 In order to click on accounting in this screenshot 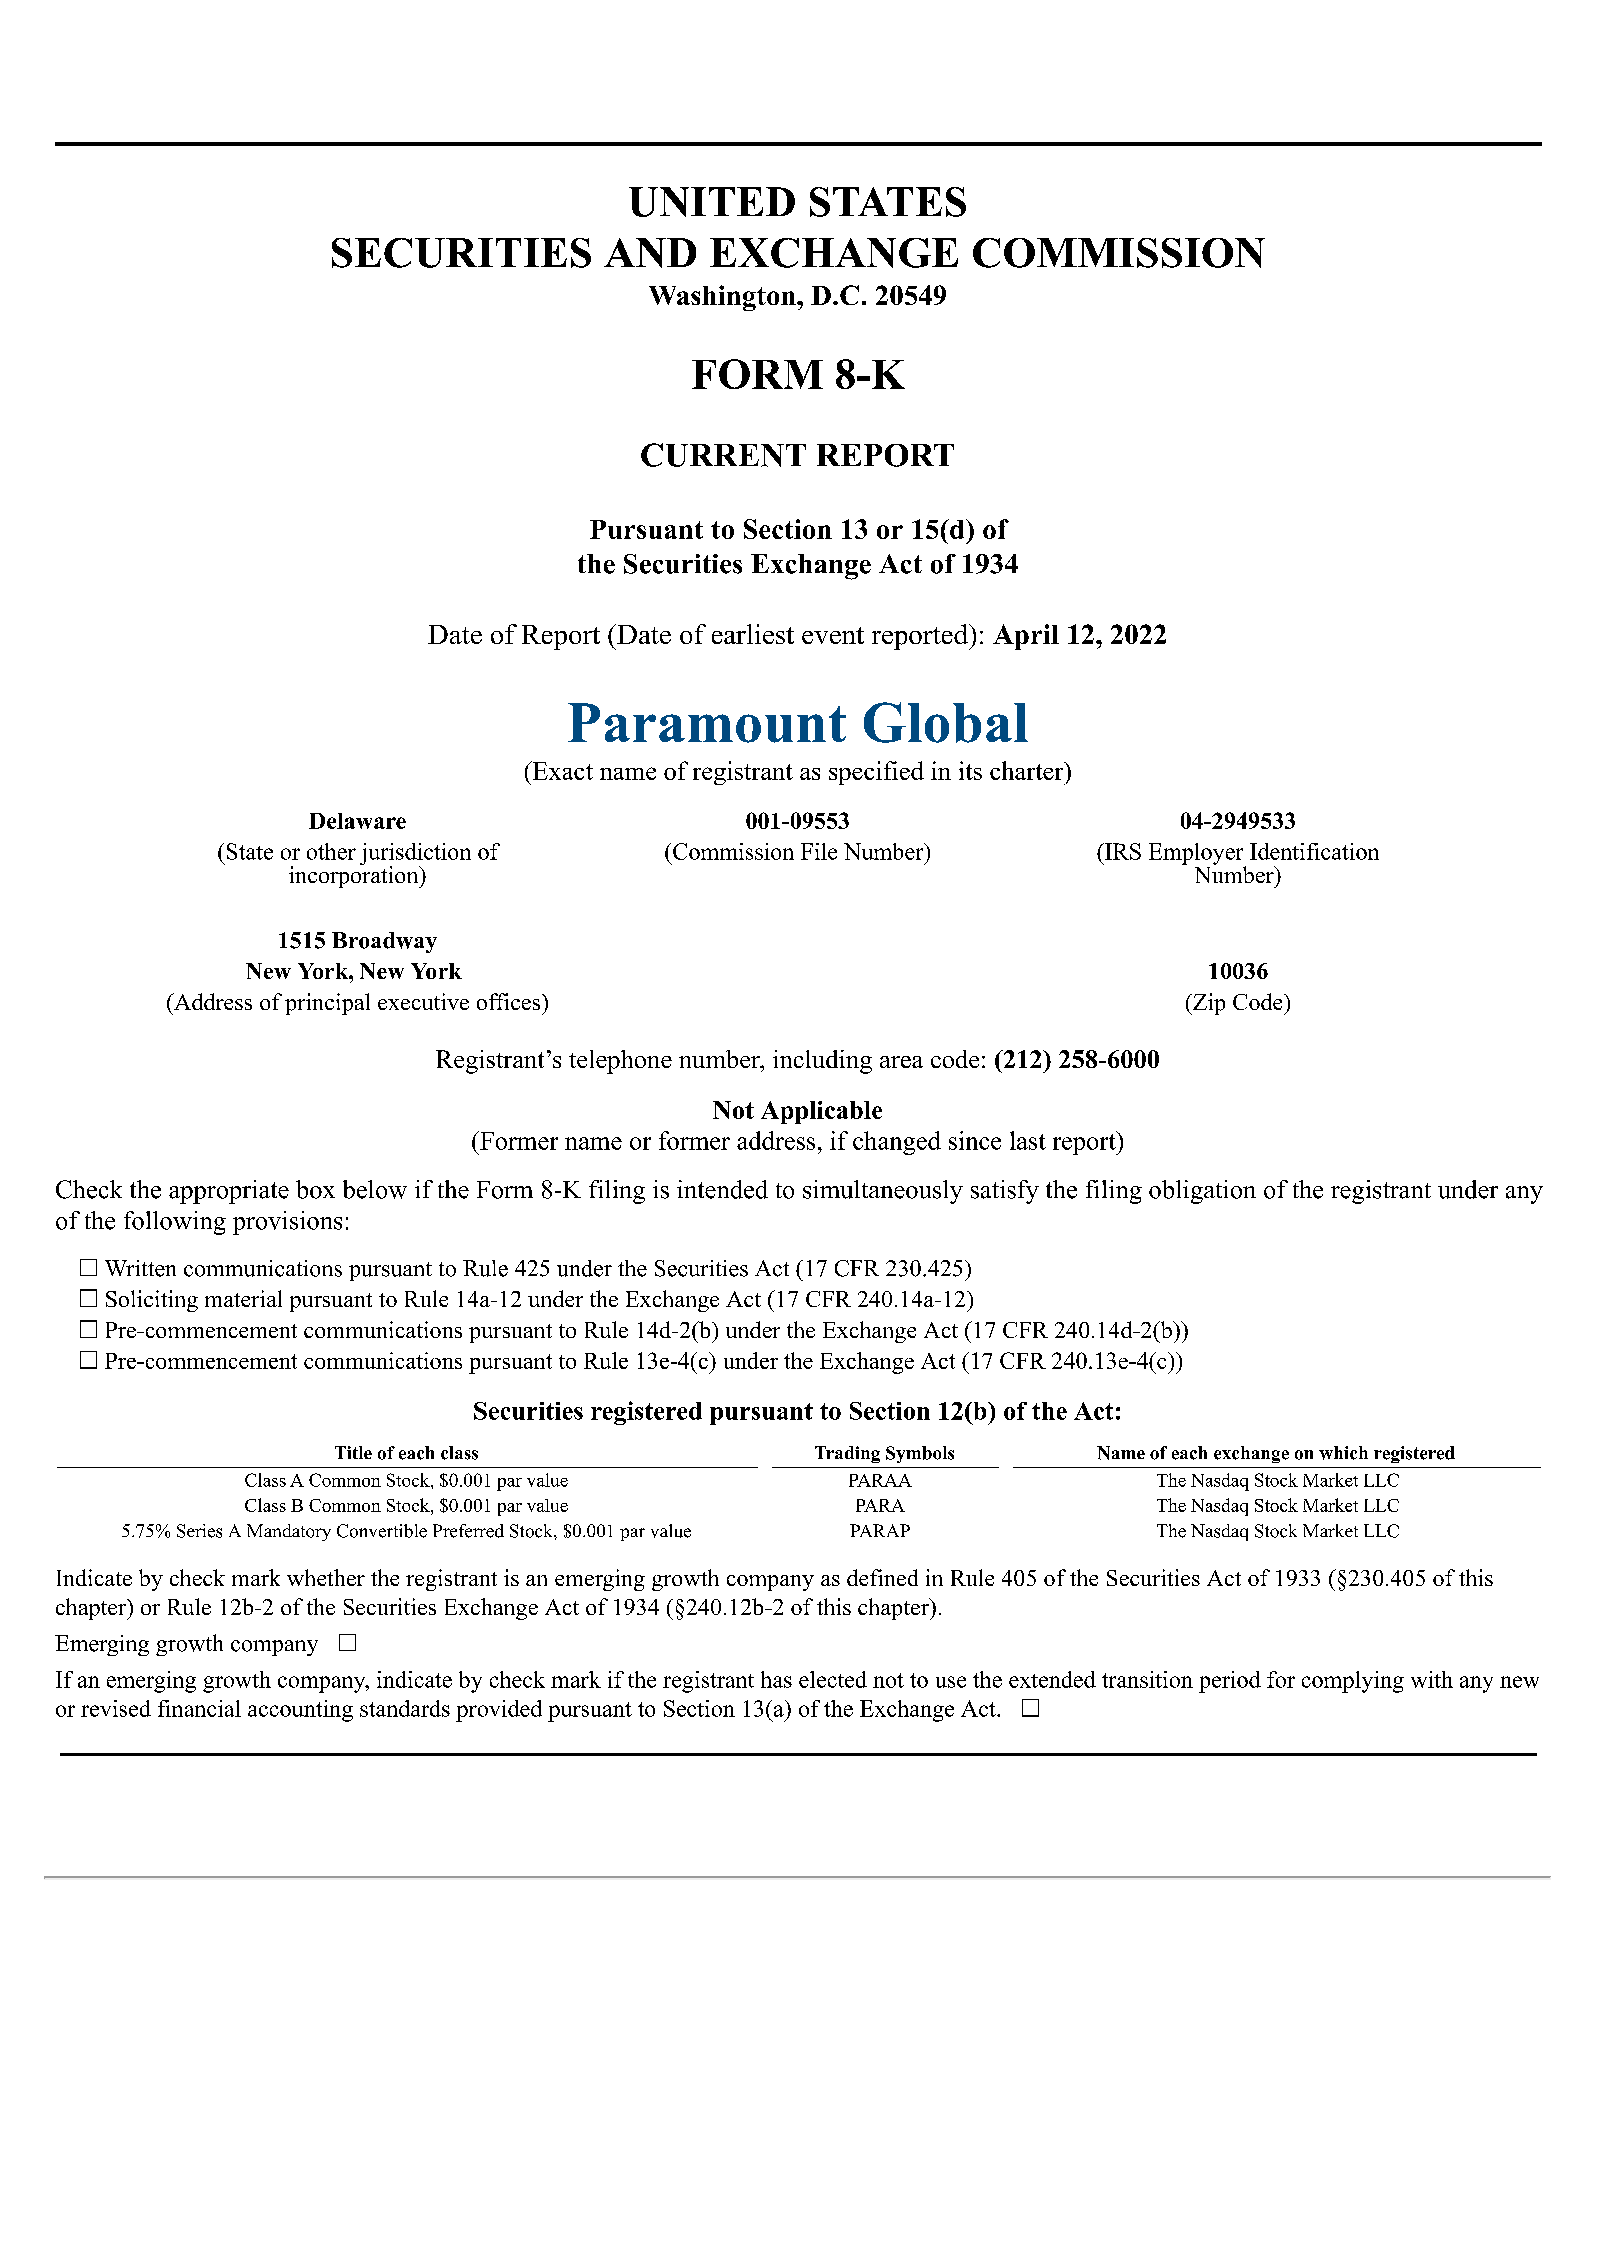, I will do `click(300, 1711)`.
